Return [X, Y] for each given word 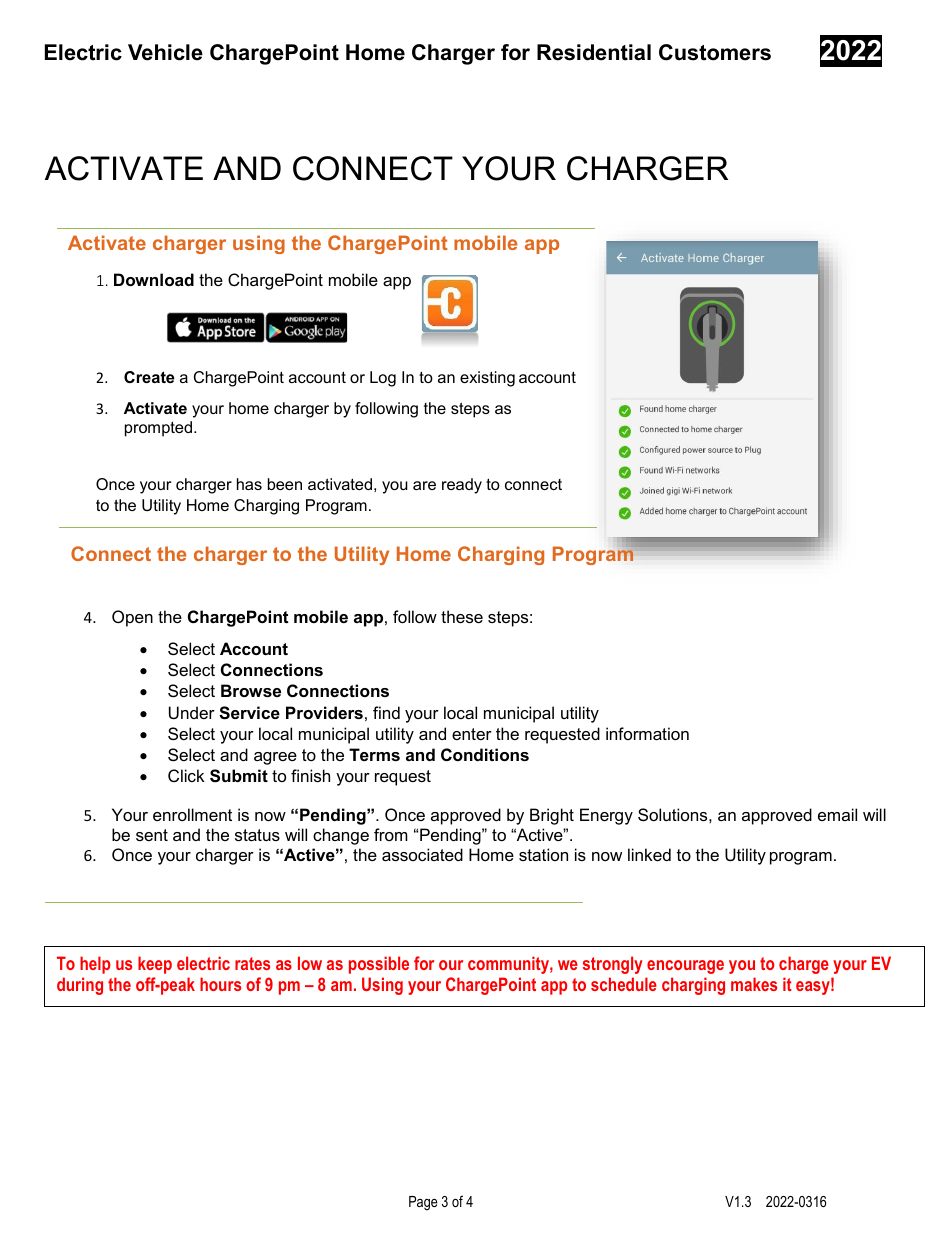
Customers [715, 52]
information [647, 733]
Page [423, 1203]
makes [754, 984]
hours [220, 984]
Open [132, 618]
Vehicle [165, 52]
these [462, 616]
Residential [594, 52]
